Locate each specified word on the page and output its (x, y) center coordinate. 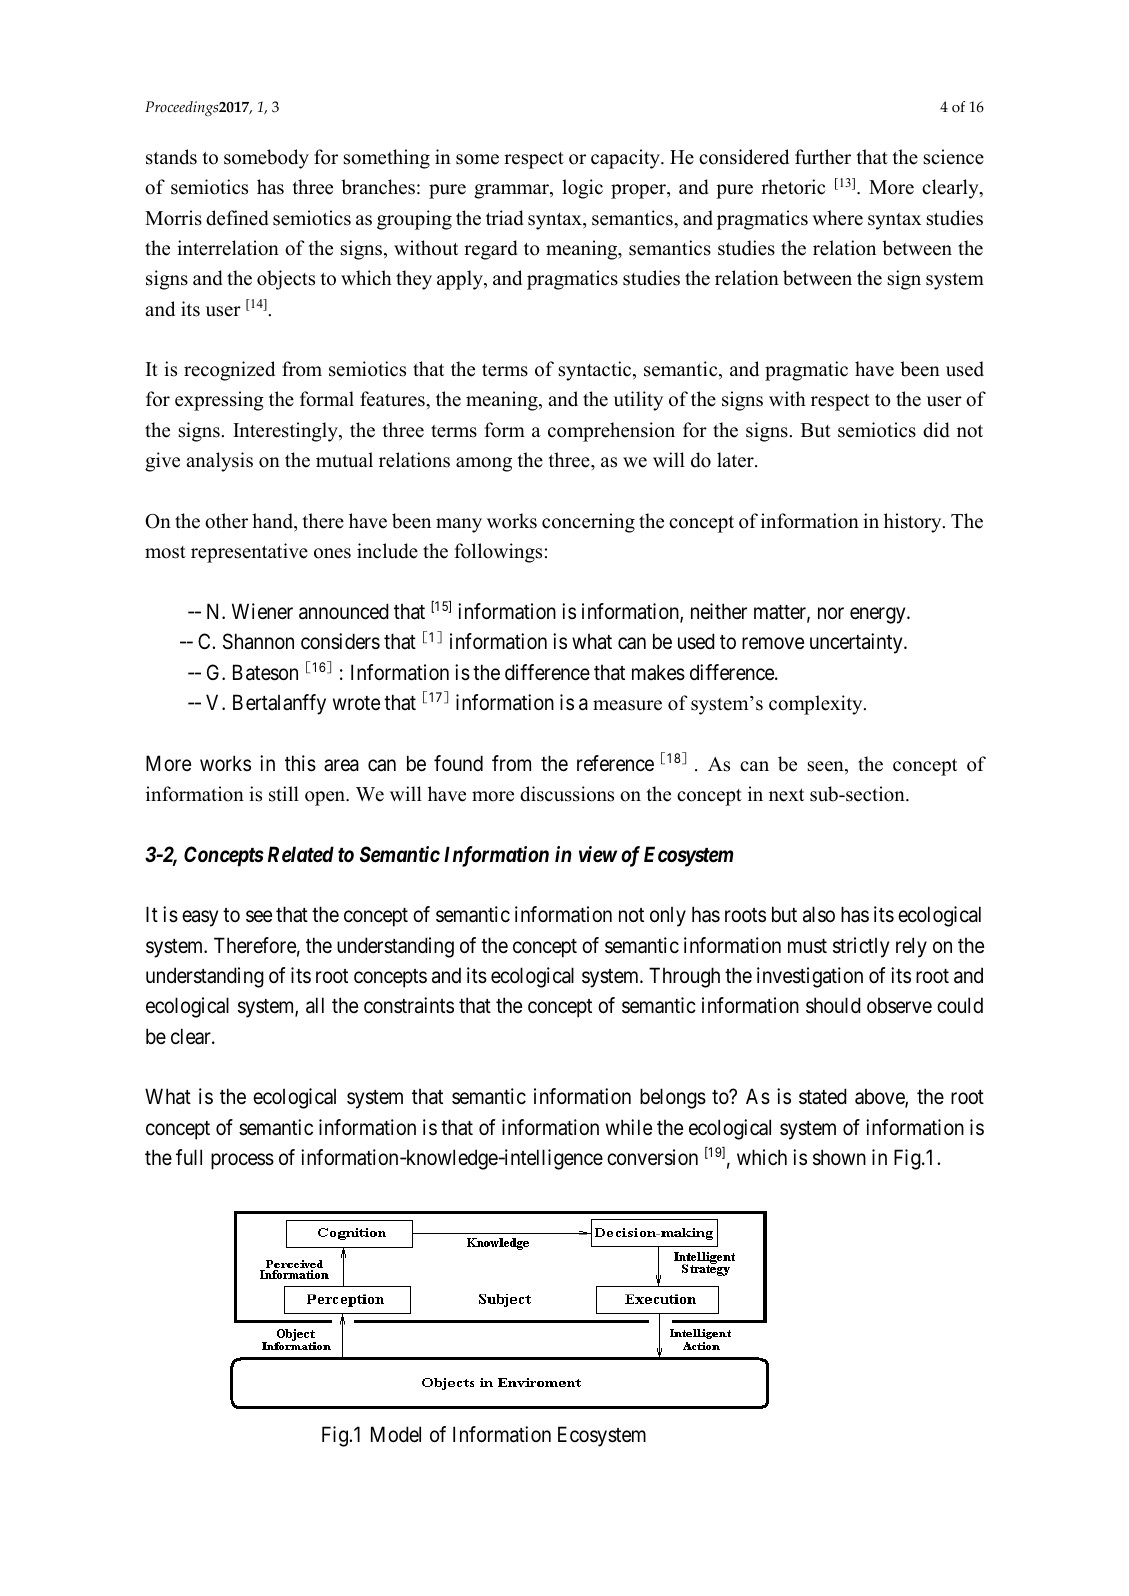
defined (237, 218)
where (837, 218)
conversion (652, 1157)
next (786, 795)
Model (396, 1434)
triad (505, 218)
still (284, 794)
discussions (567, 794)
